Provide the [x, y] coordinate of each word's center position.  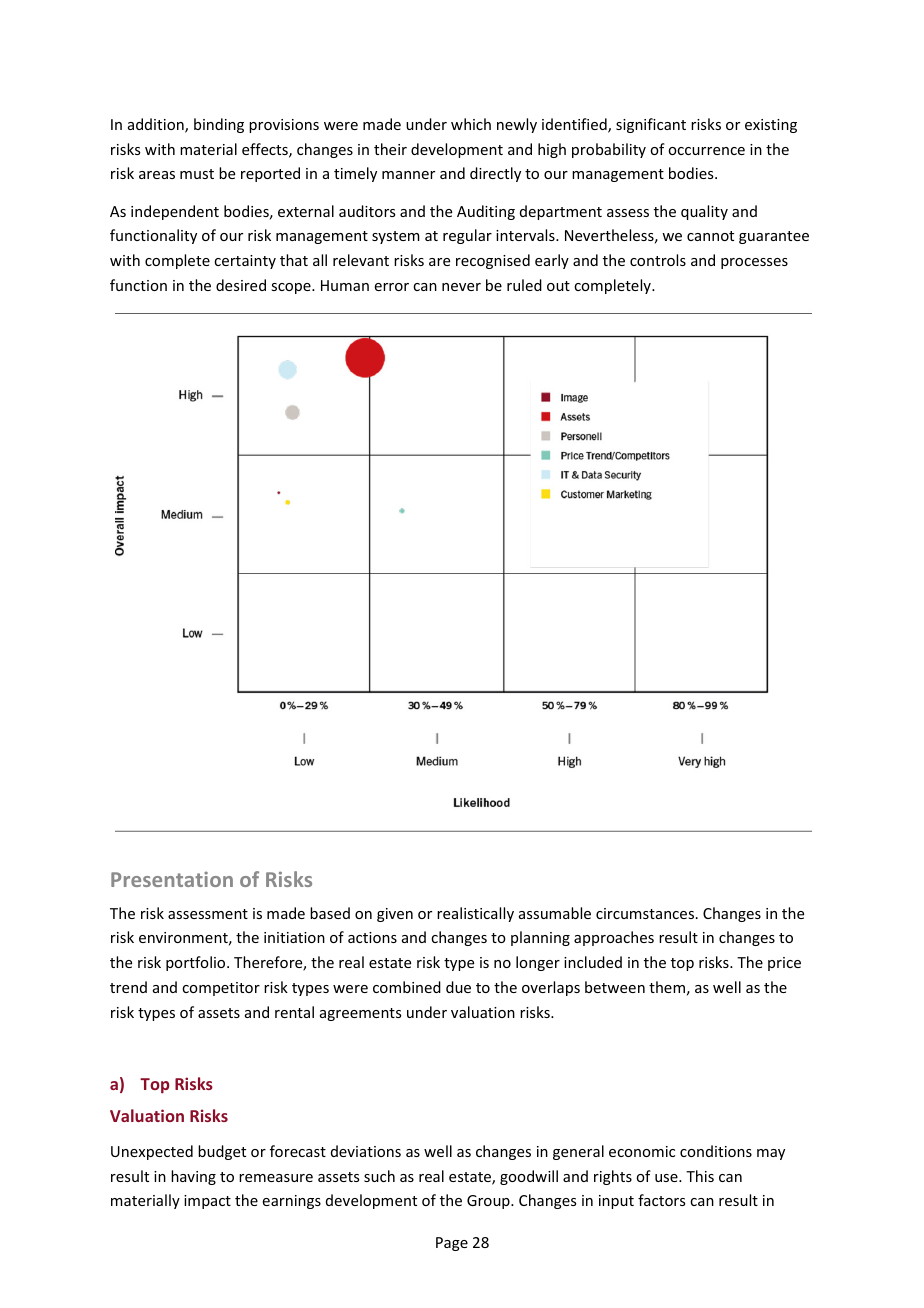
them [667, 987]
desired [241, 285]
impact [207, 1202]
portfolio [197, 963]
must [197, 174]
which [471, 124]
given [395, 915]
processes [754, 263]
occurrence [706, 151]
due [458, 987]
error [392, 287]
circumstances [645, 913]
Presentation [172, 879]
